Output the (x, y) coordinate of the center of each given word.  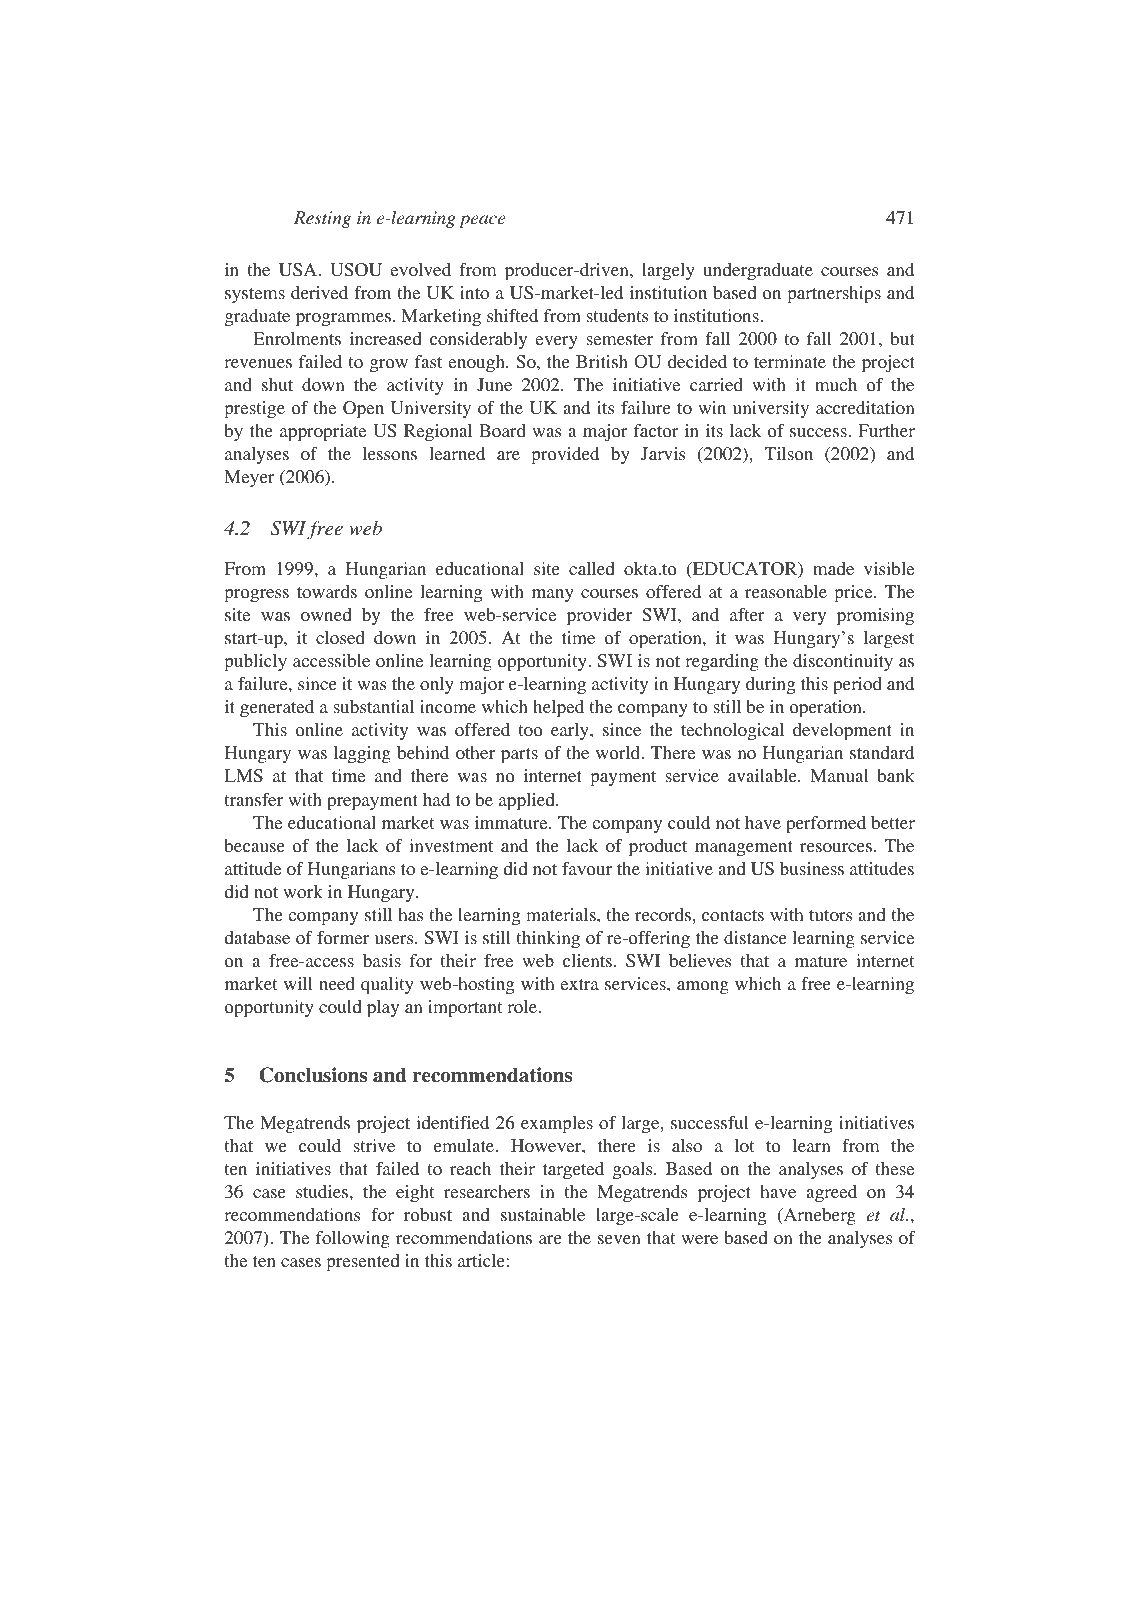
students (617, 315)
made (833, 568)
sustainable (543, 1214)
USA (299, 270)
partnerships (834, 294)
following (353, 1239)
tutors (830, 915)
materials (562, 914)
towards (327, 591)
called (592, 568)
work (303, 891)
